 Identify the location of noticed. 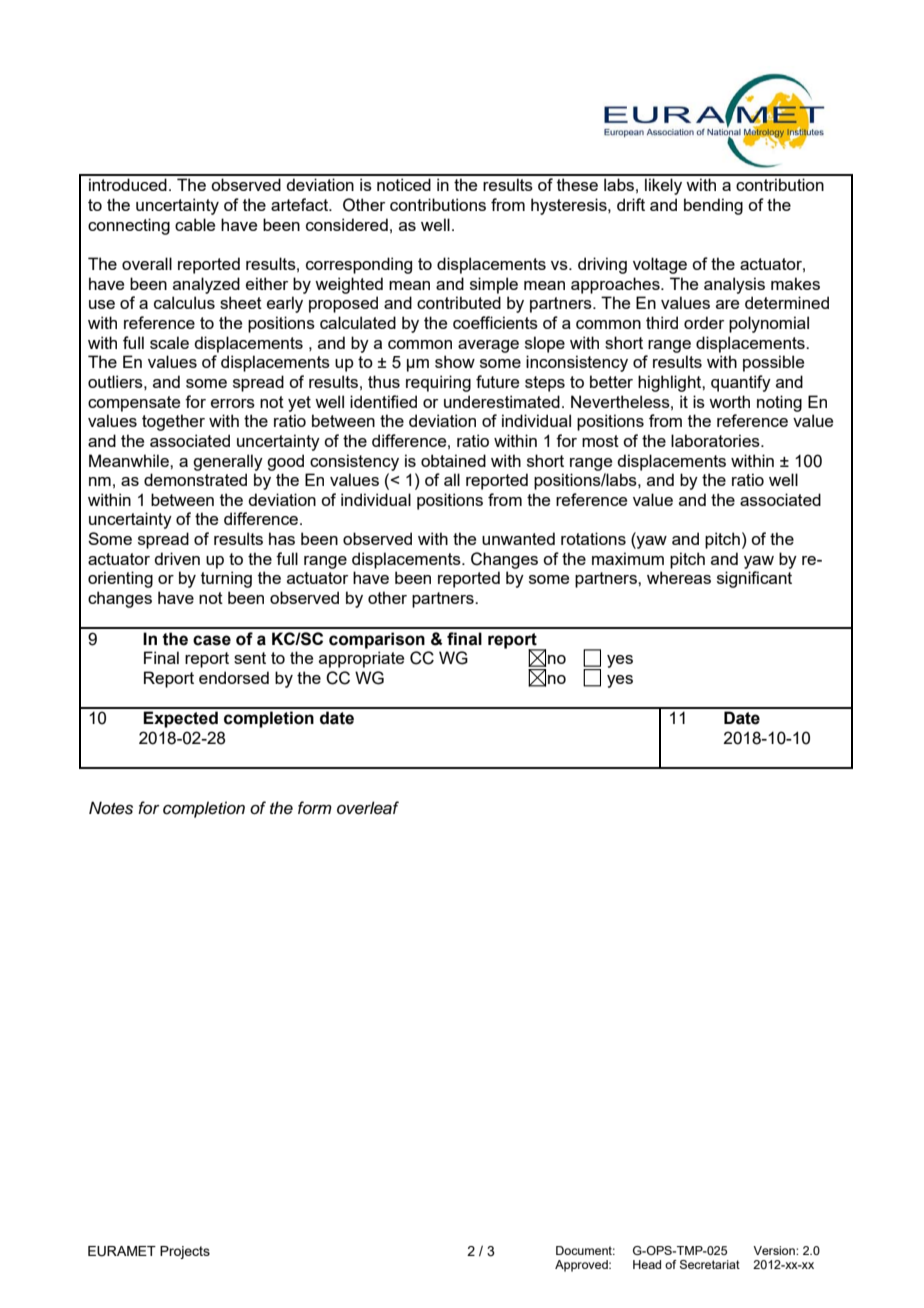
(404, 184).
